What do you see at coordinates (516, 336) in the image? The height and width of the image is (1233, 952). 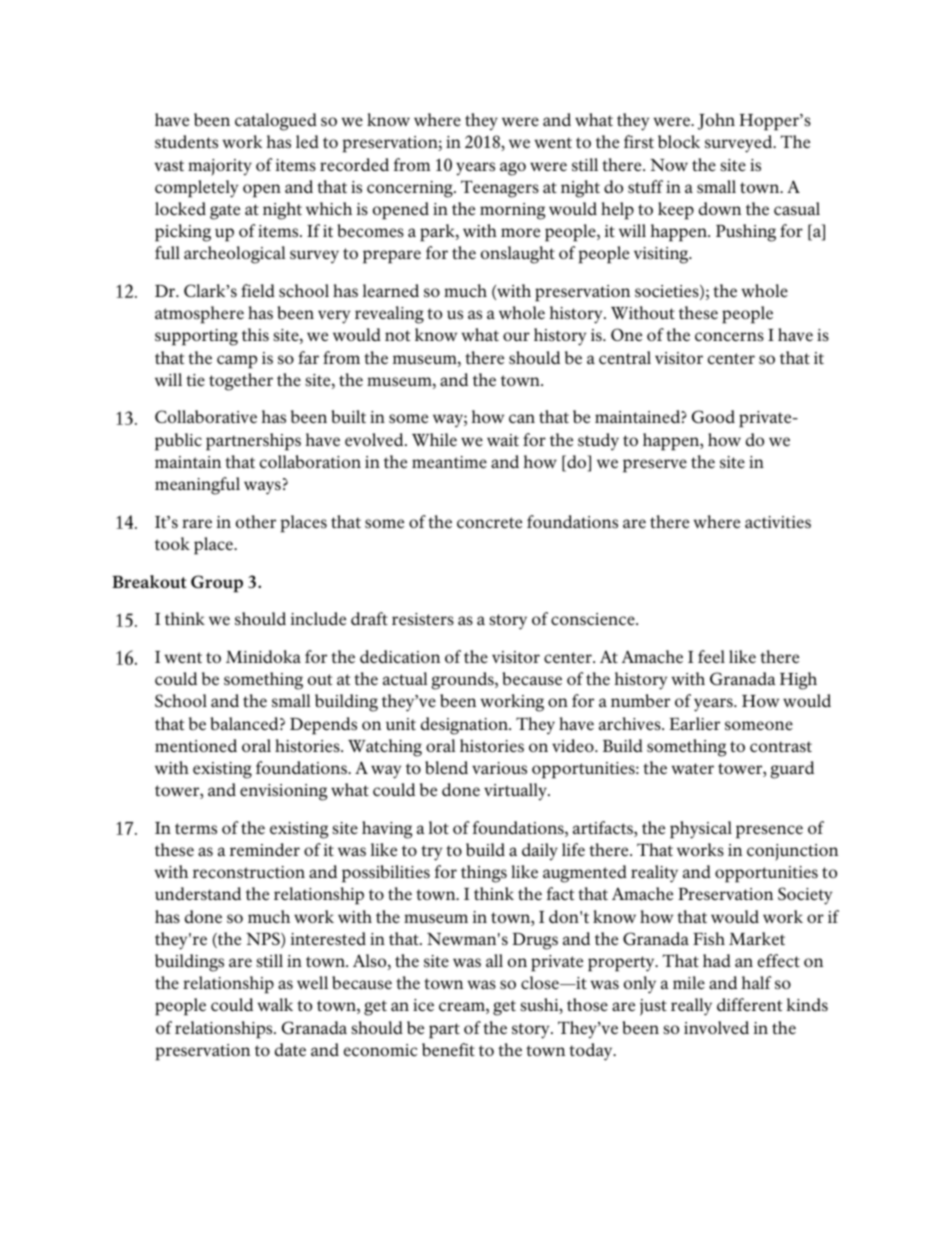 I see `our` at bounding box center [516, 336].
